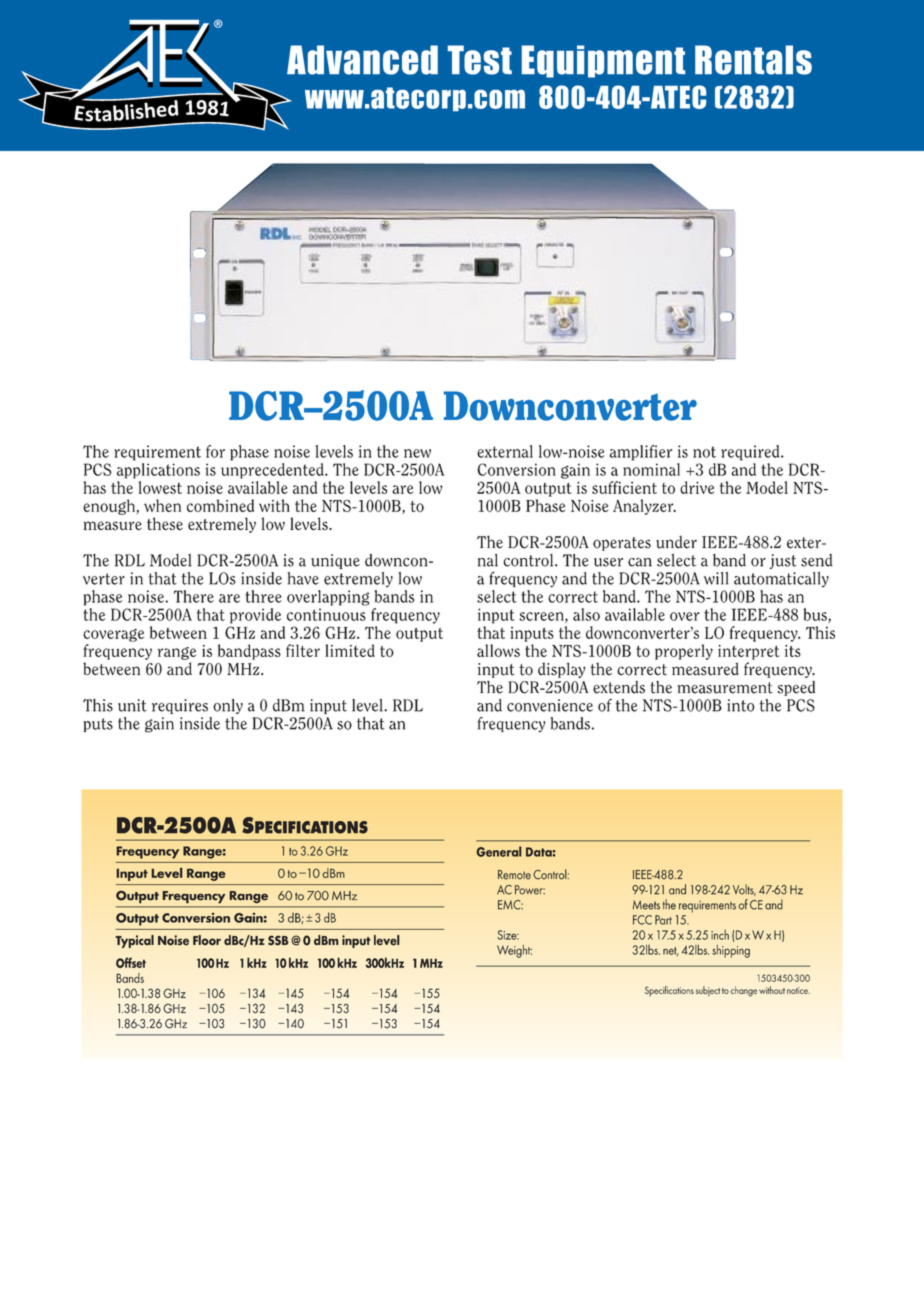 The image size is (924, 1305). I want to click on Rentals, so click(753, 60).
